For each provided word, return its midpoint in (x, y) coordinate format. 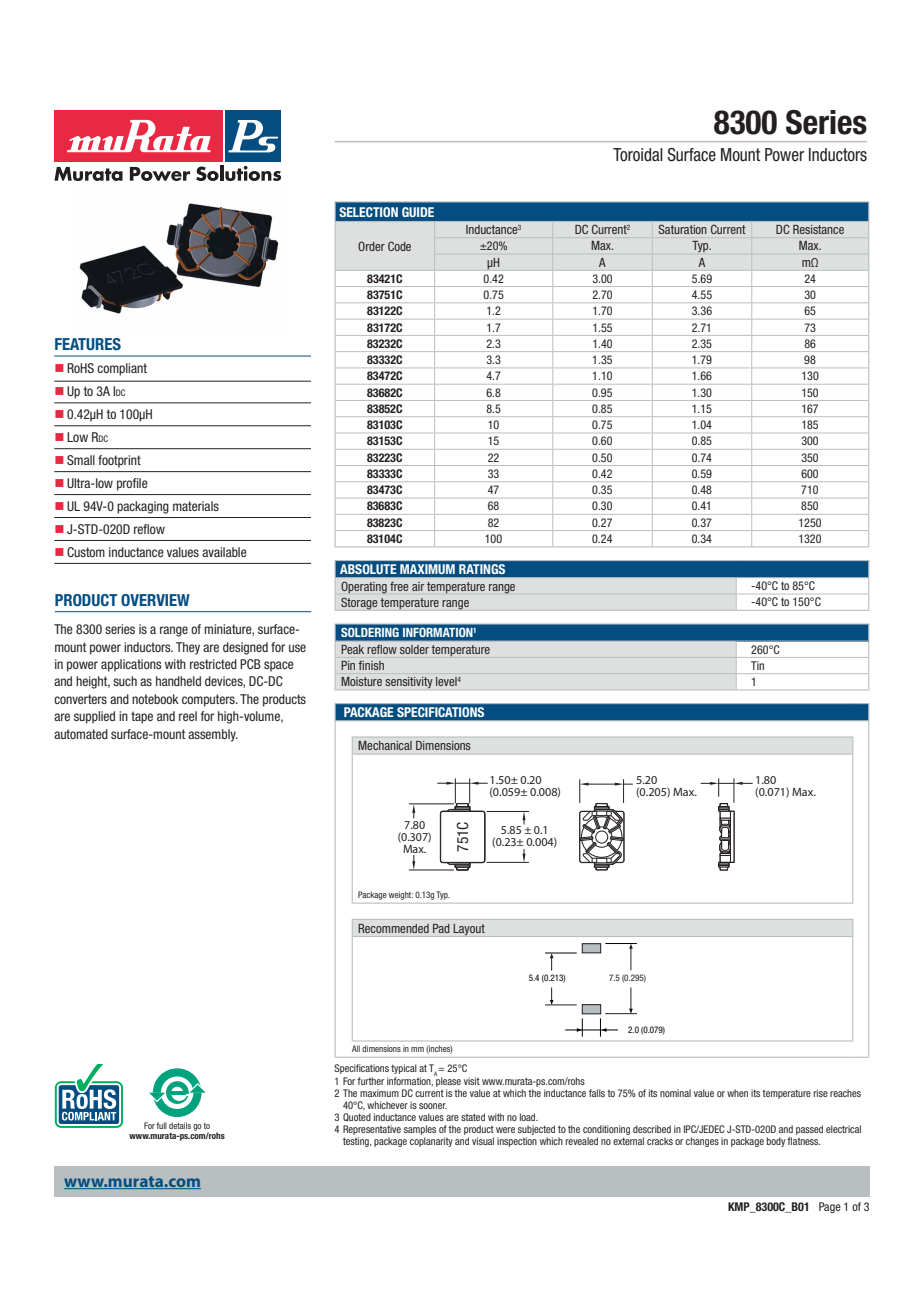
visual (483, 1141)
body (777, 1142)
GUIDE (418, 212)
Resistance (818, 229)
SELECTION (368, 212)
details (180, 1125)
